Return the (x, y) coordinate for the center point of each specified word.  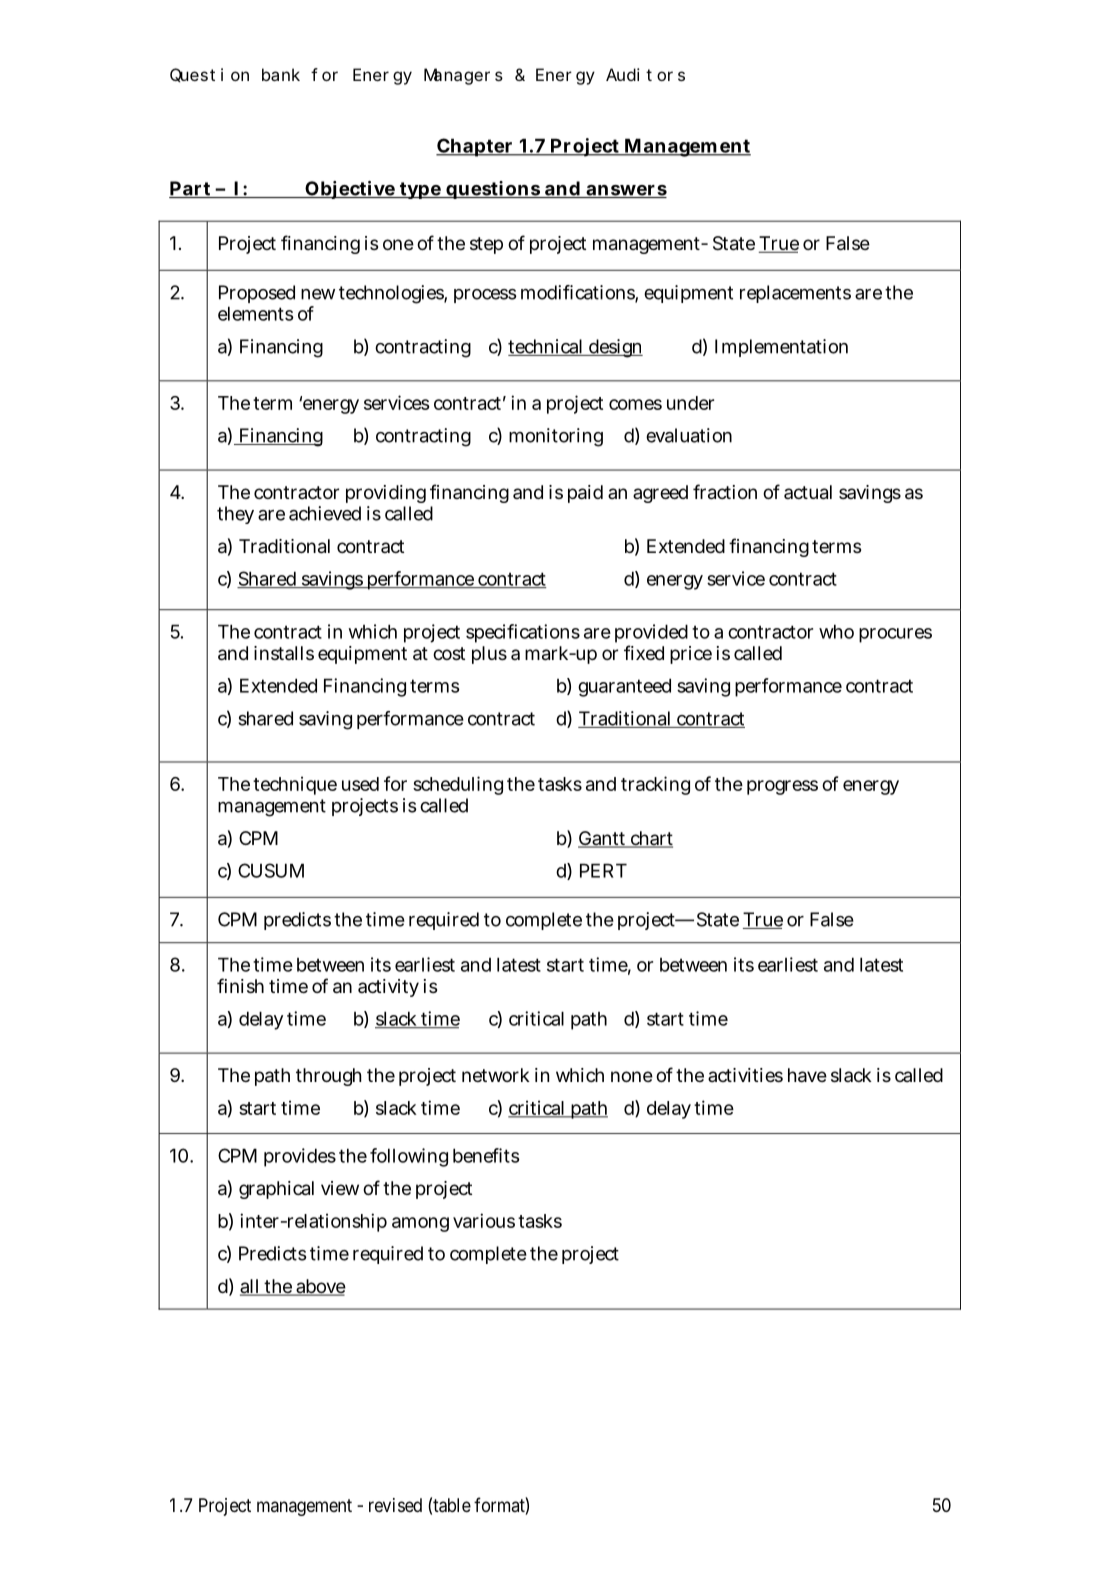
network (496, 1075)
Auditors (645, 74)
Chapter (475, 147)
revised (395, 1505)
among (420, 1224)
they (235, 515)
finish (240, 985)
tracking (655, 785)
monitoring (556, 437)
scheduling (458, 785)
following (409, 1157)
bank (281, 74)
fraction (725, 492)
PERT (603, 870)
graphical (276, 1190)
